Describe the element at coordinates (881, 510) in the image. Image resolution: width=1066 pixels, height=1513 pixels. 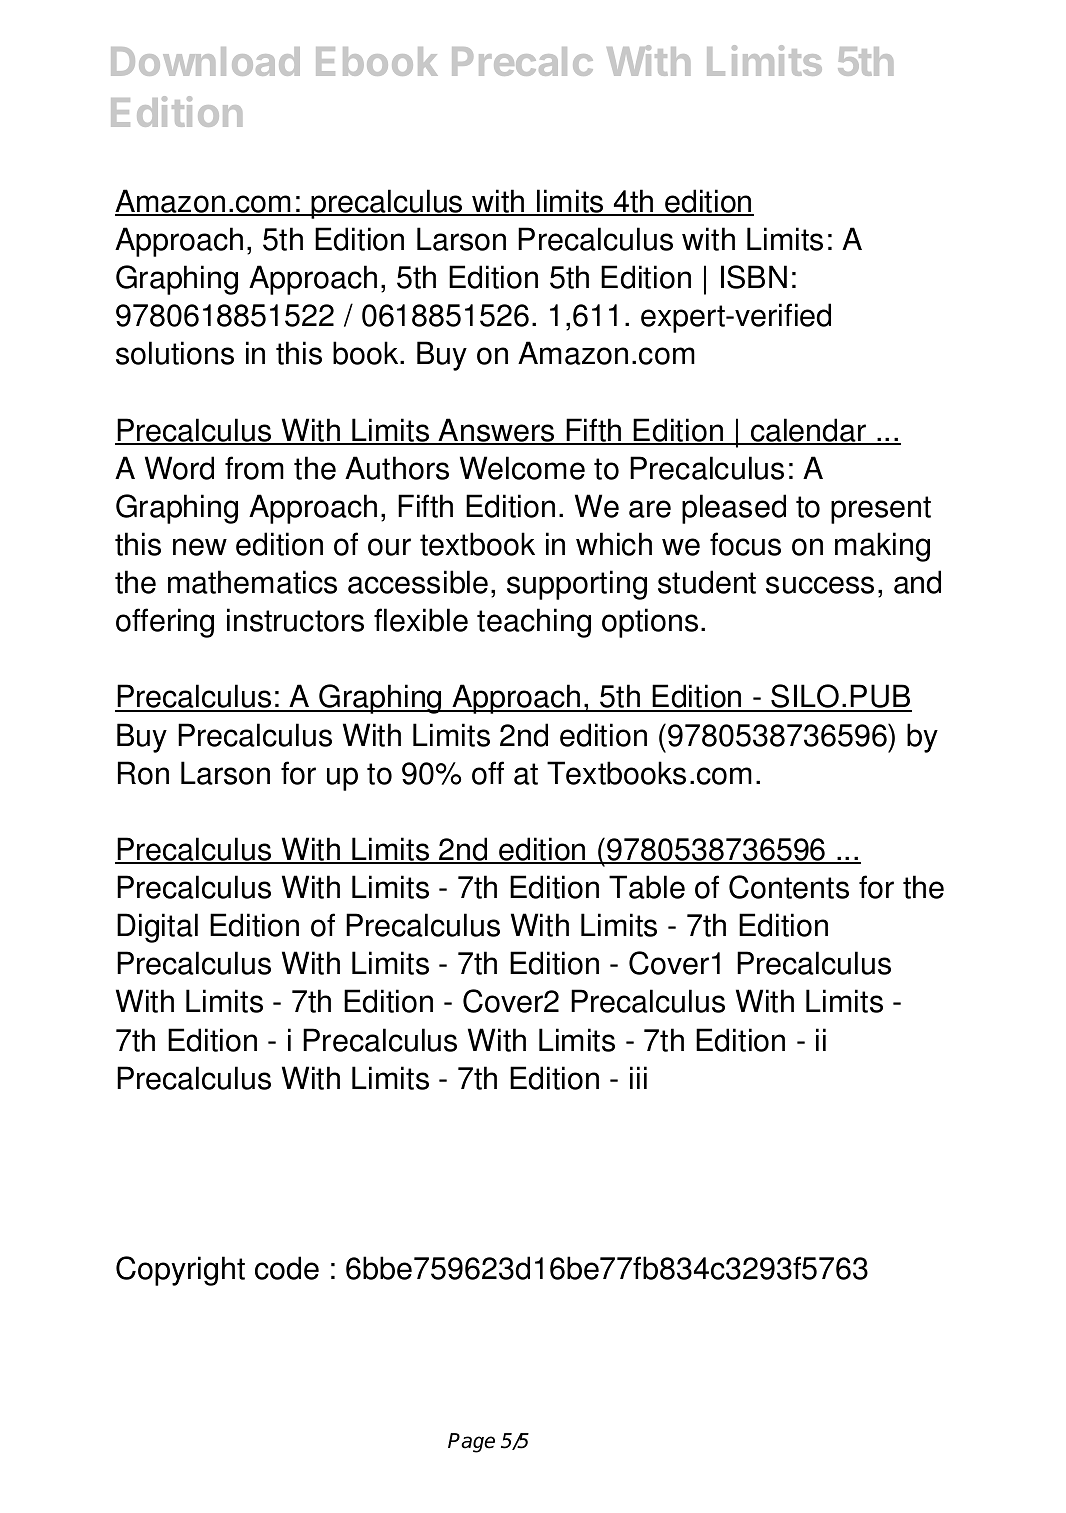
I see `present` at that location.
